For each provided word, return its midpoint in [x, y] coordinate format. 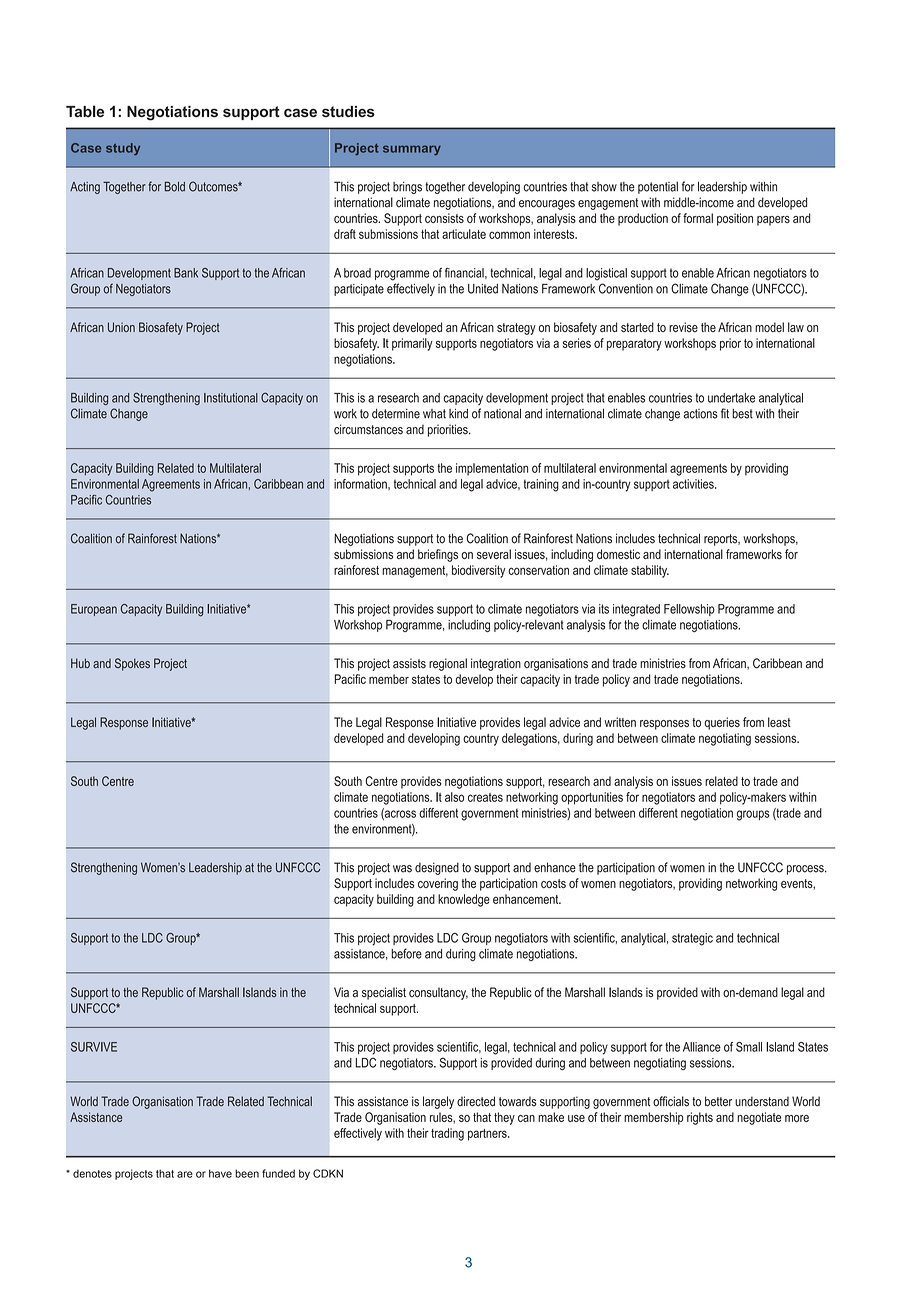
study [123, 149]
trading [447, 1134]
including [469, 626]
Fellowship [689, 610]
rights [700, 1118]
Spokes [132, 664]
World [84, 1101]
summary [412, 150]
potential [658, 188]
